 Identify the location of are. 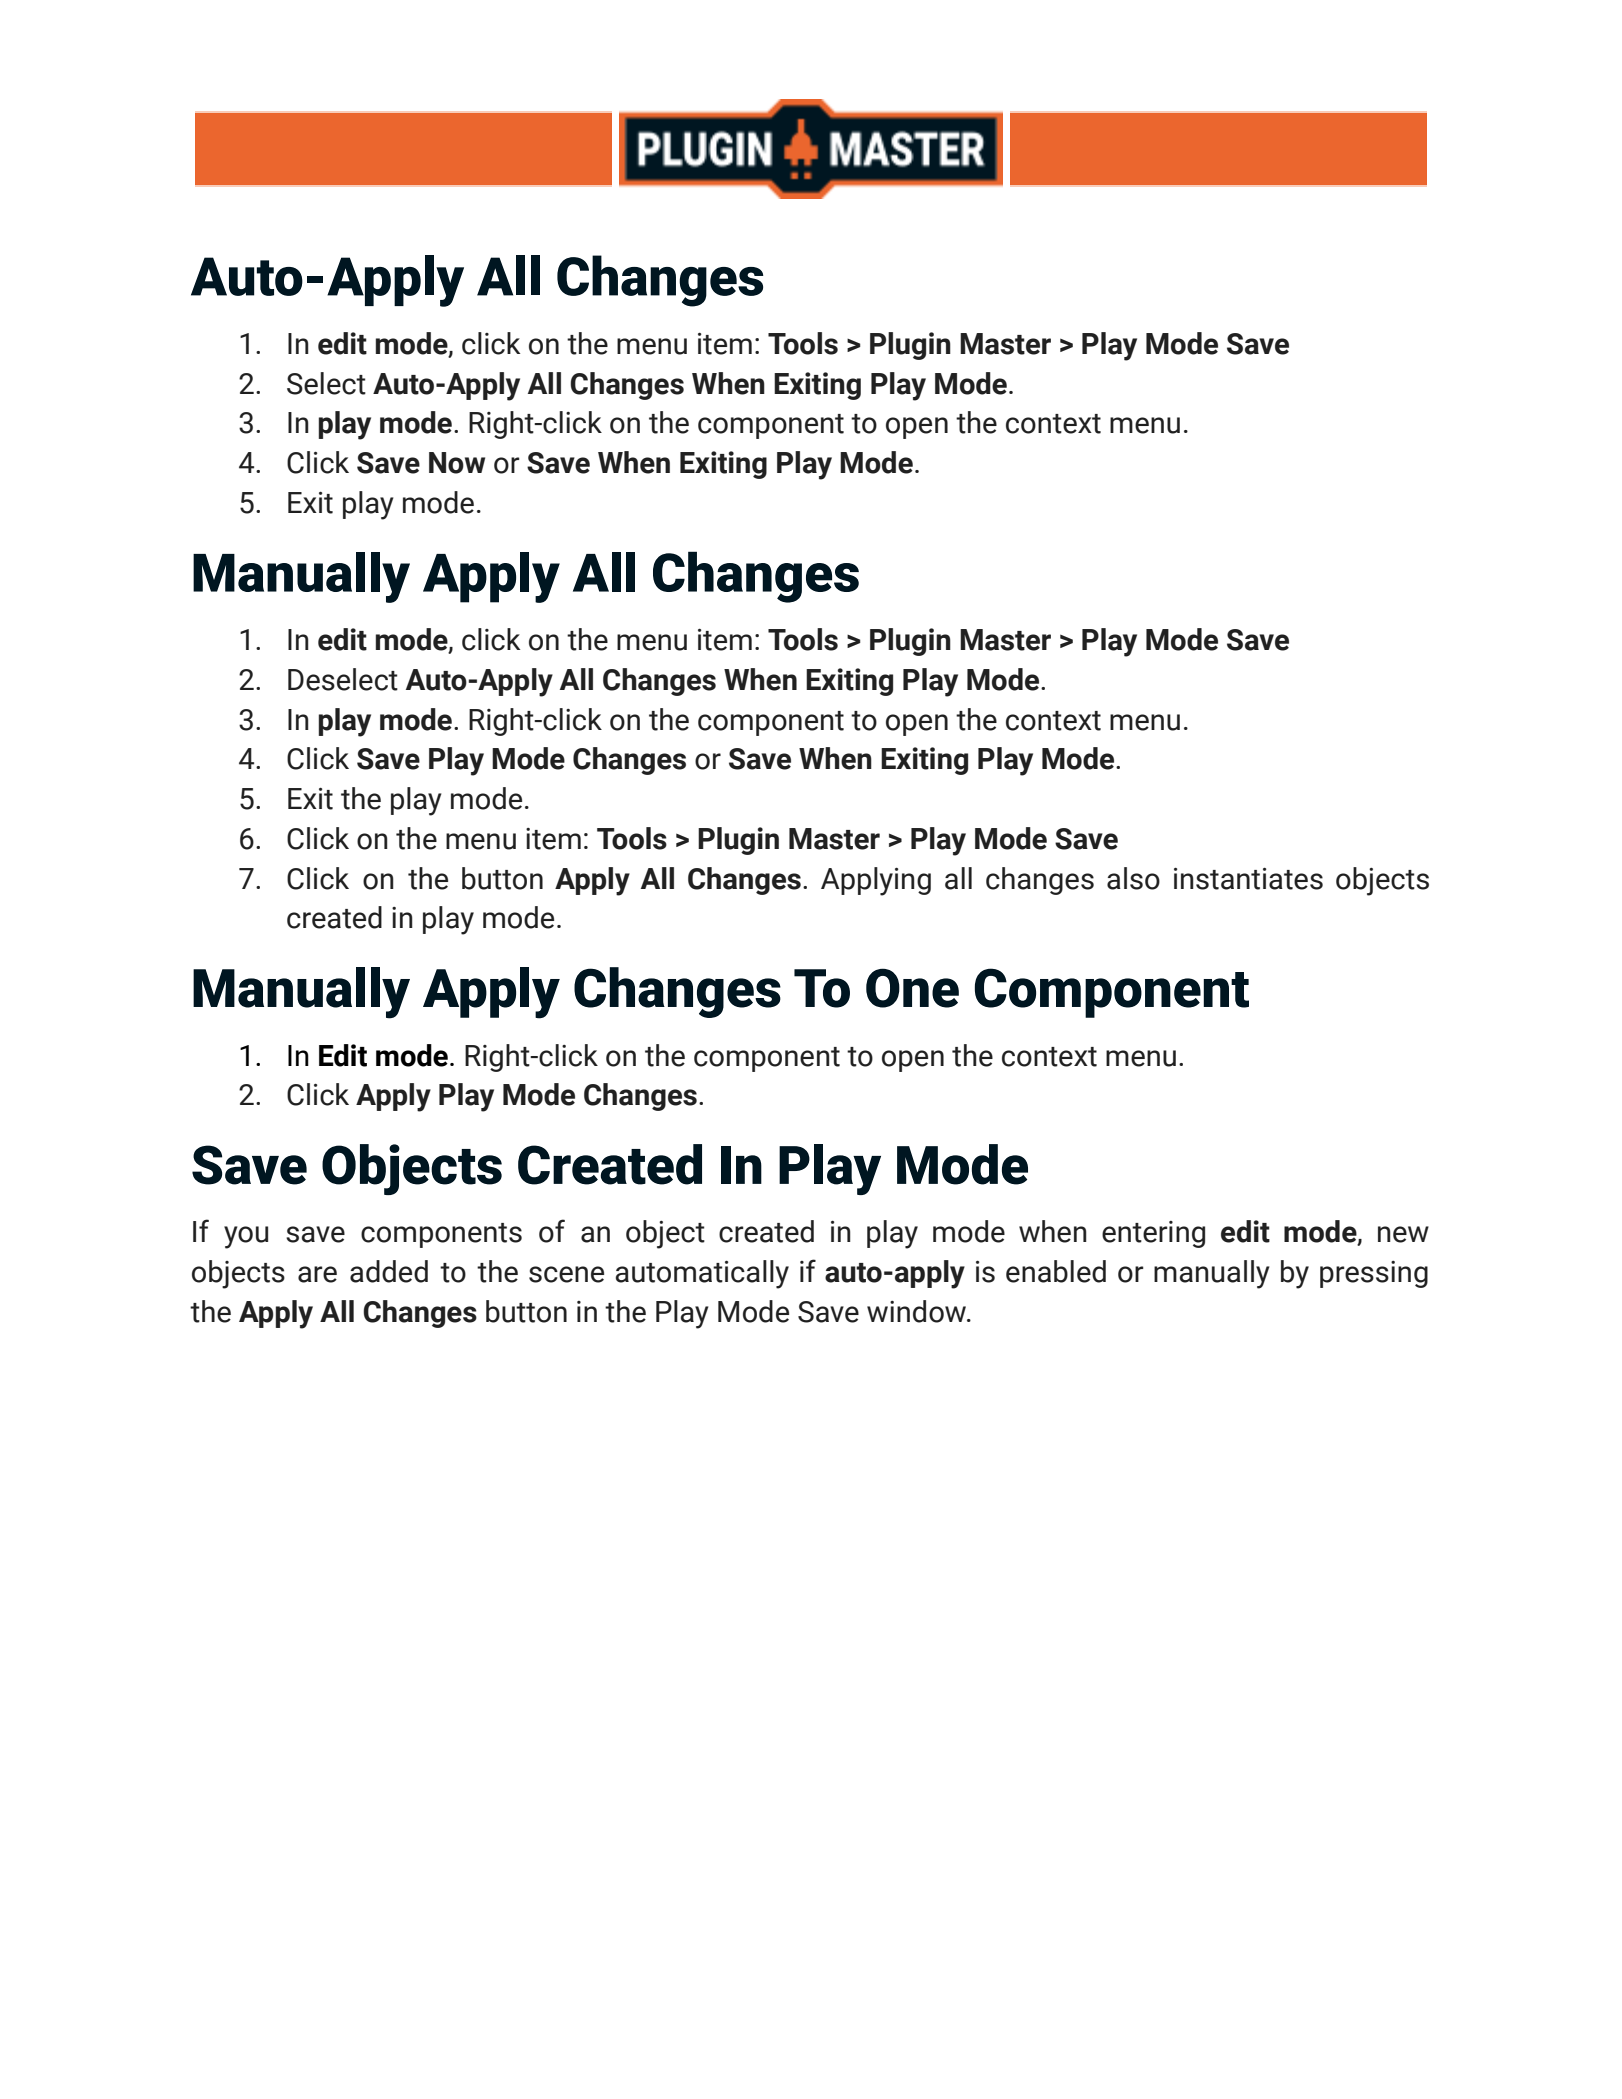
(317, 1274).
